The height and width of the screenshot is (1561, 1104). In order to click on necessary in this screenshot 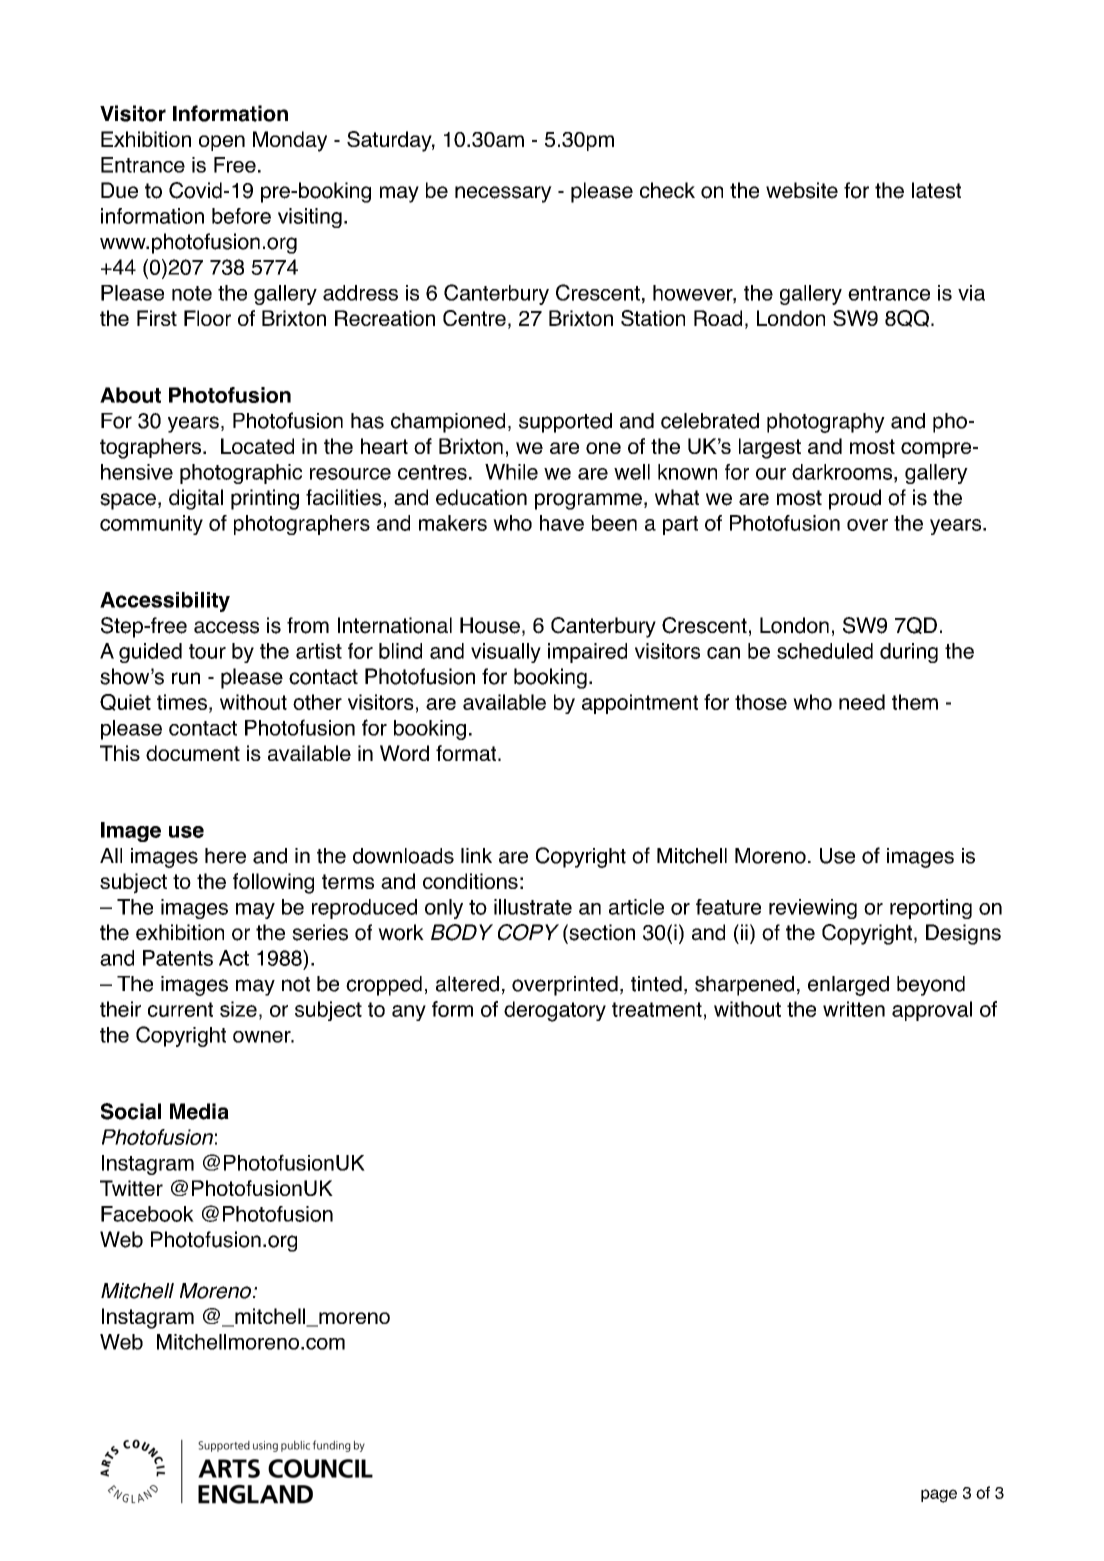, I will do `click(503, 194)`.
